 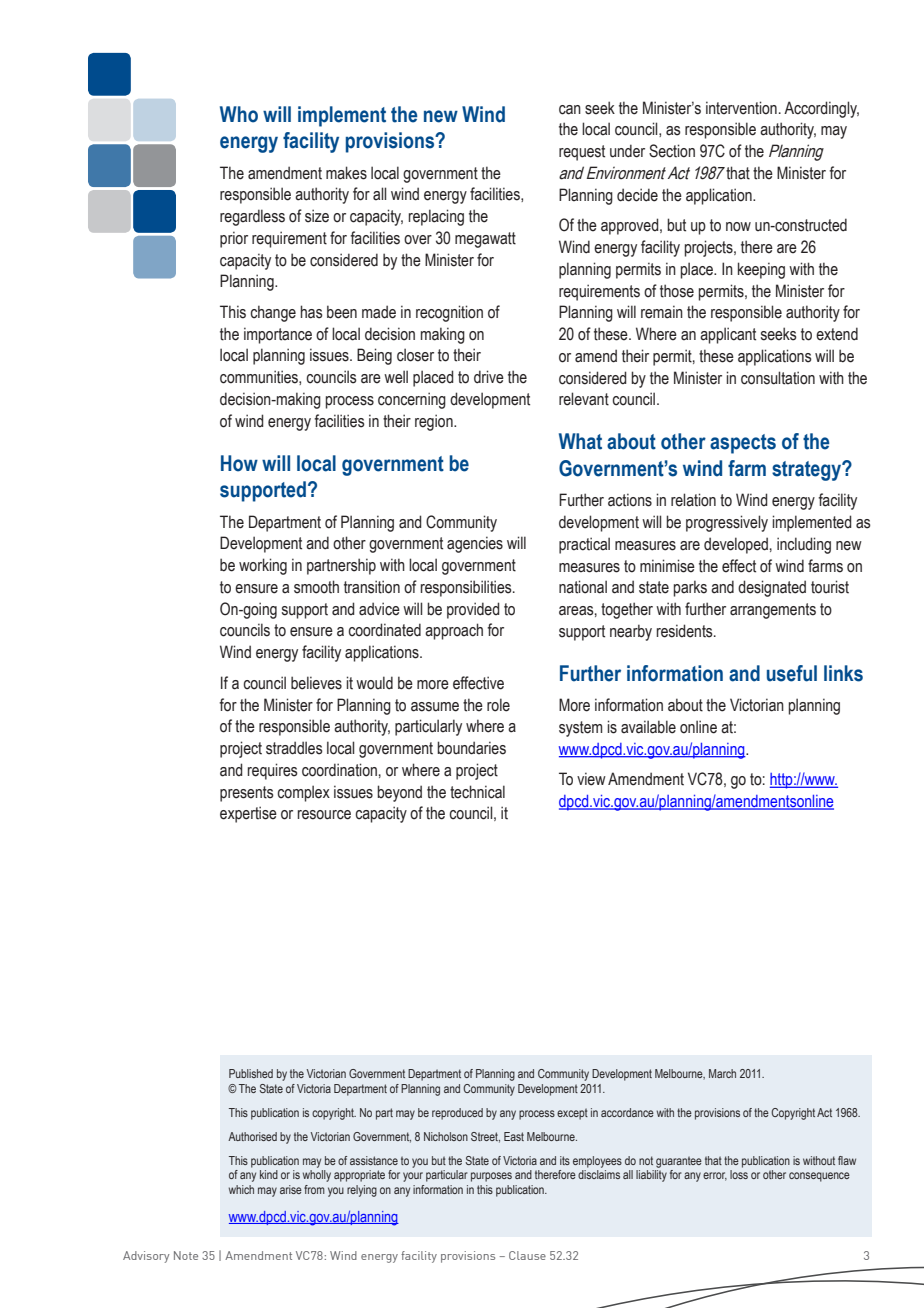 What do you see at coordinates (241, 1189) in the screenshot?
I see `which` at bounding box center [241, 1189].
